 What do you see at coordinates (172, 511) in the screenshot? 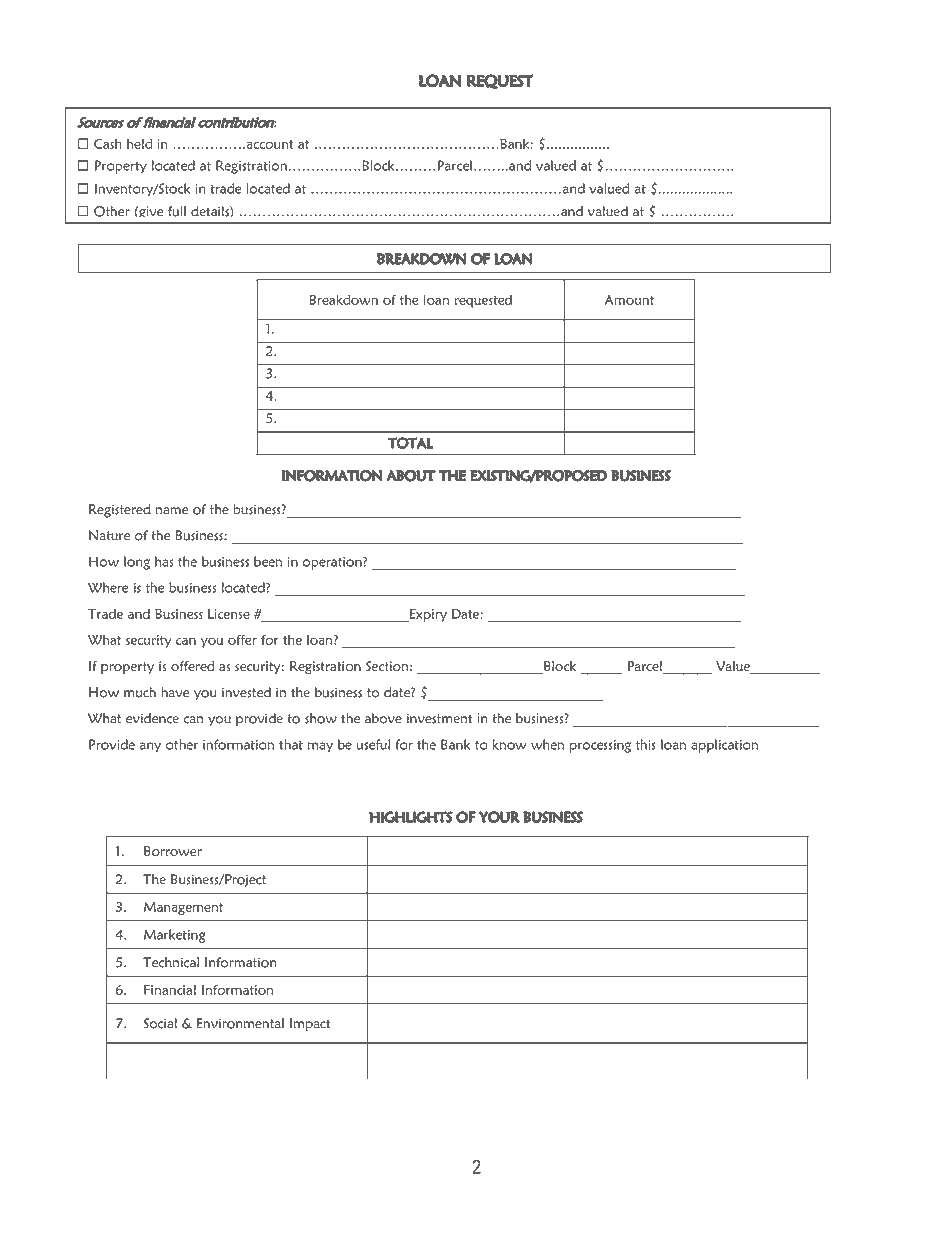
I see `name` at bounding box center [172, 511].
